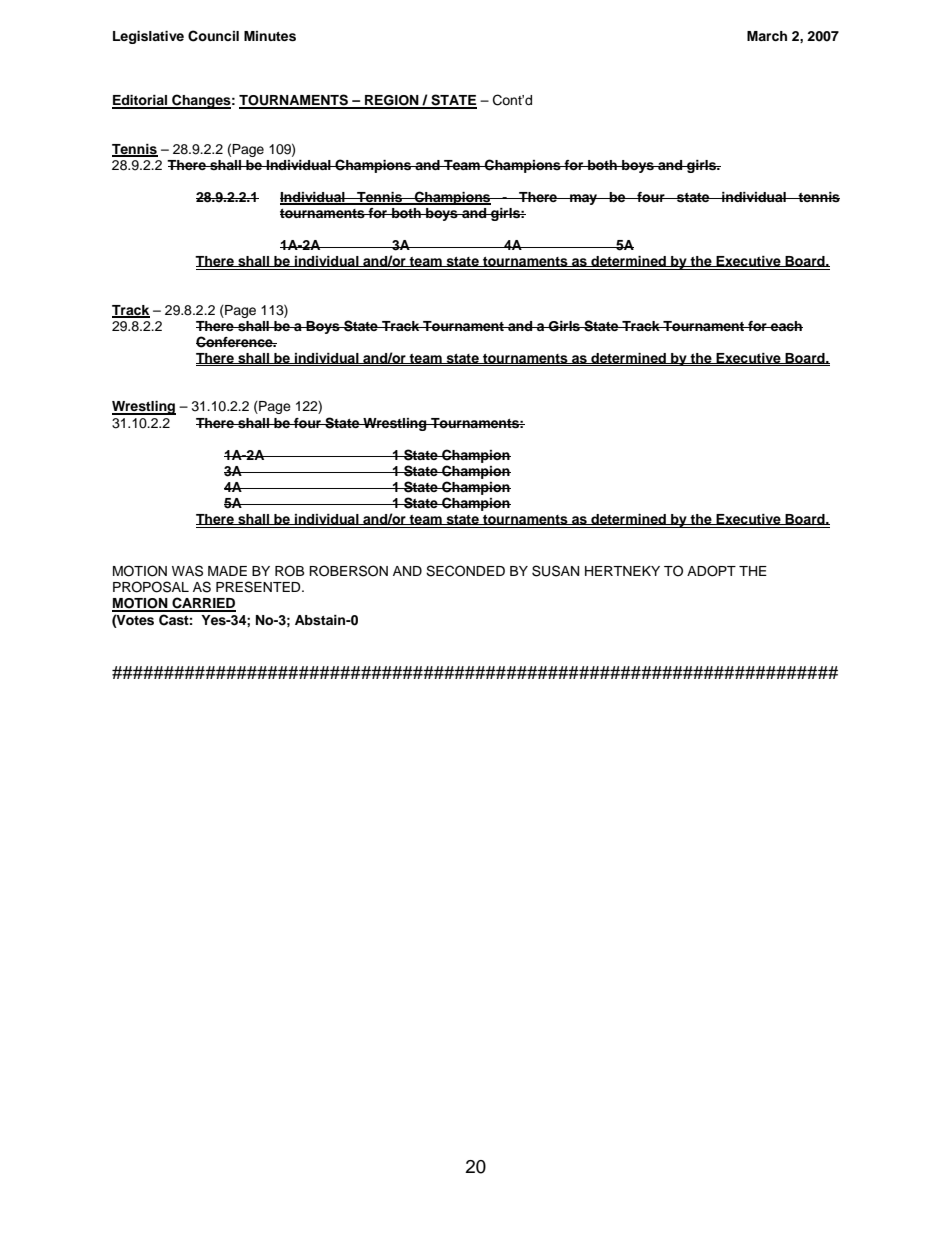 The width and height of the image is (952, 1233). I want to click on MADE, so click(227, 571).
